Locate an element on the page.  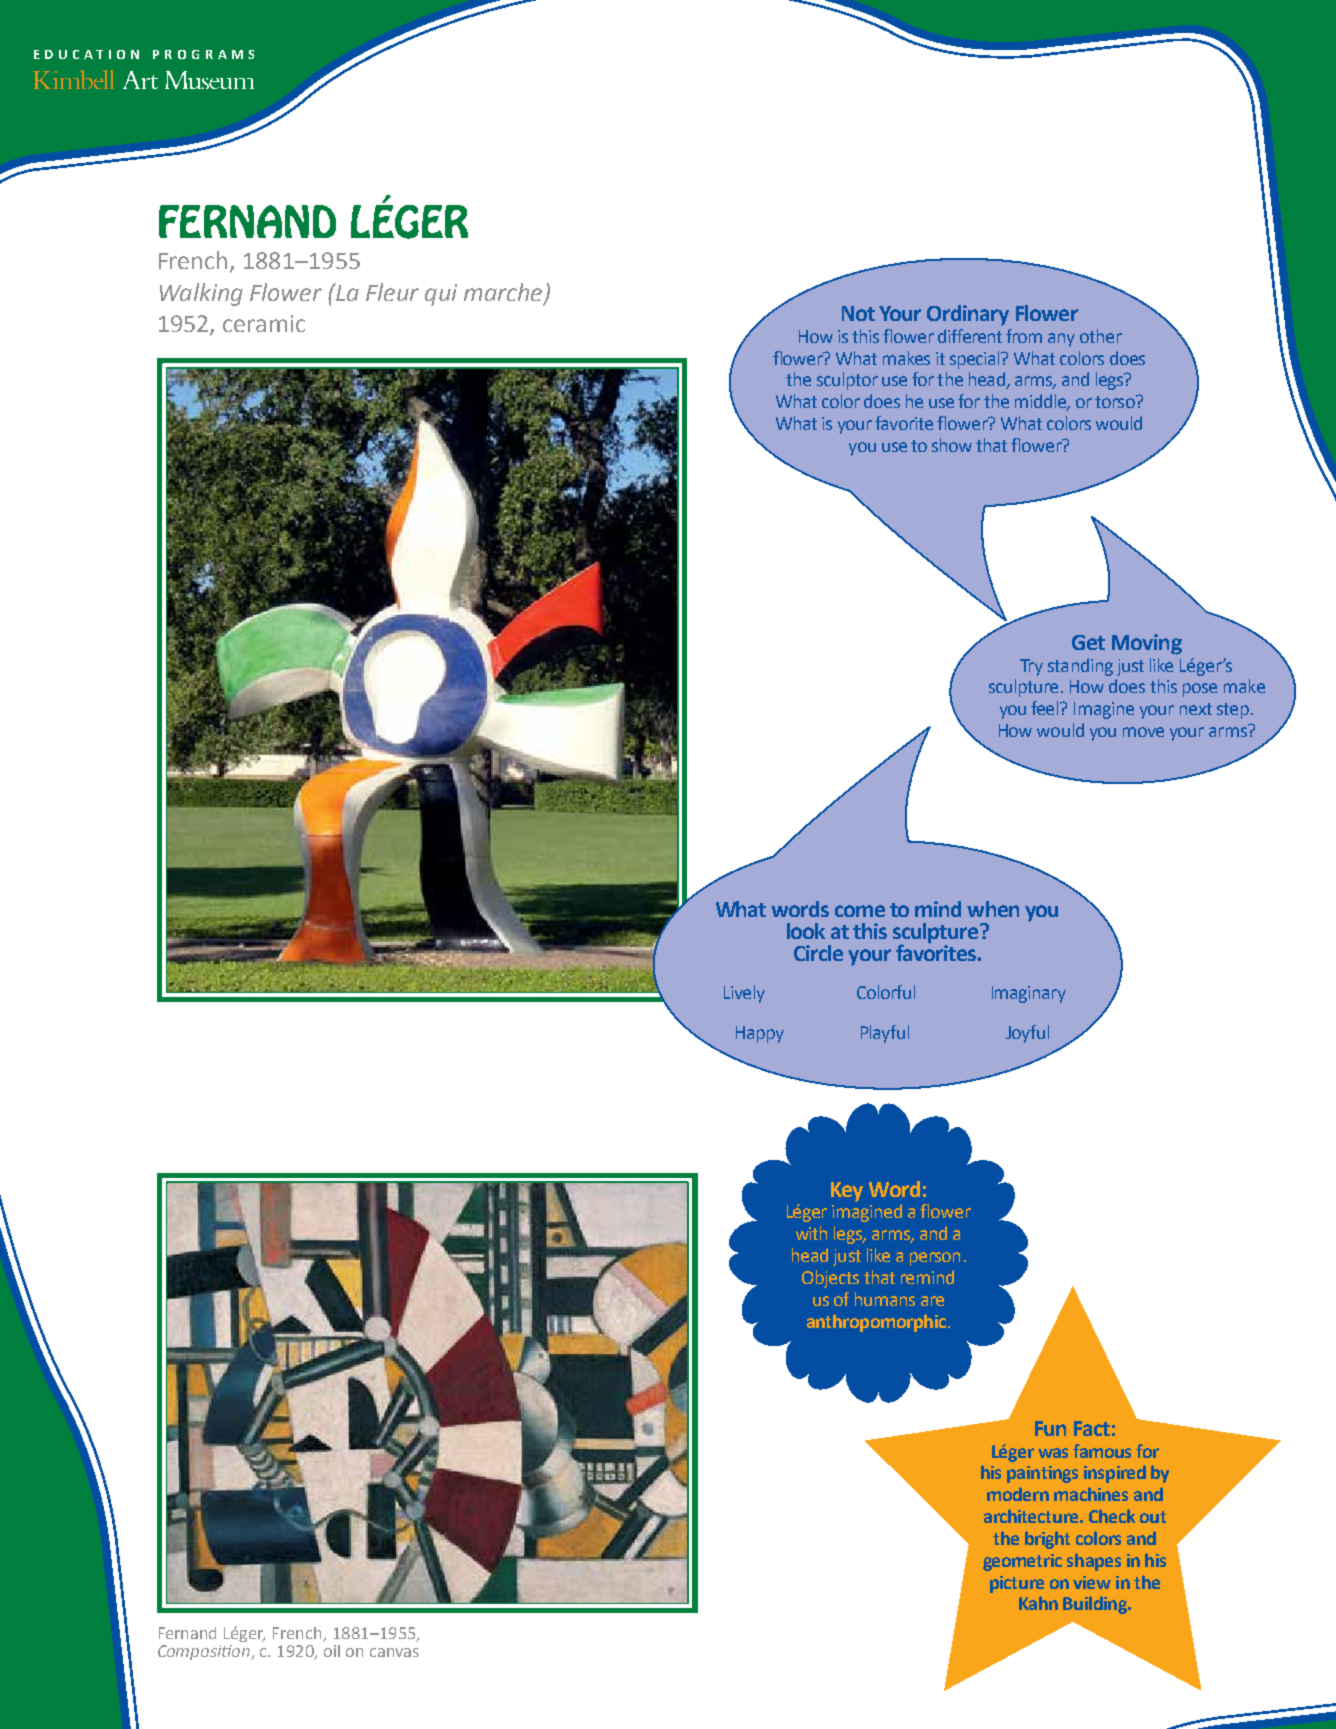
Building is located at coordinates (1096, 1605).
